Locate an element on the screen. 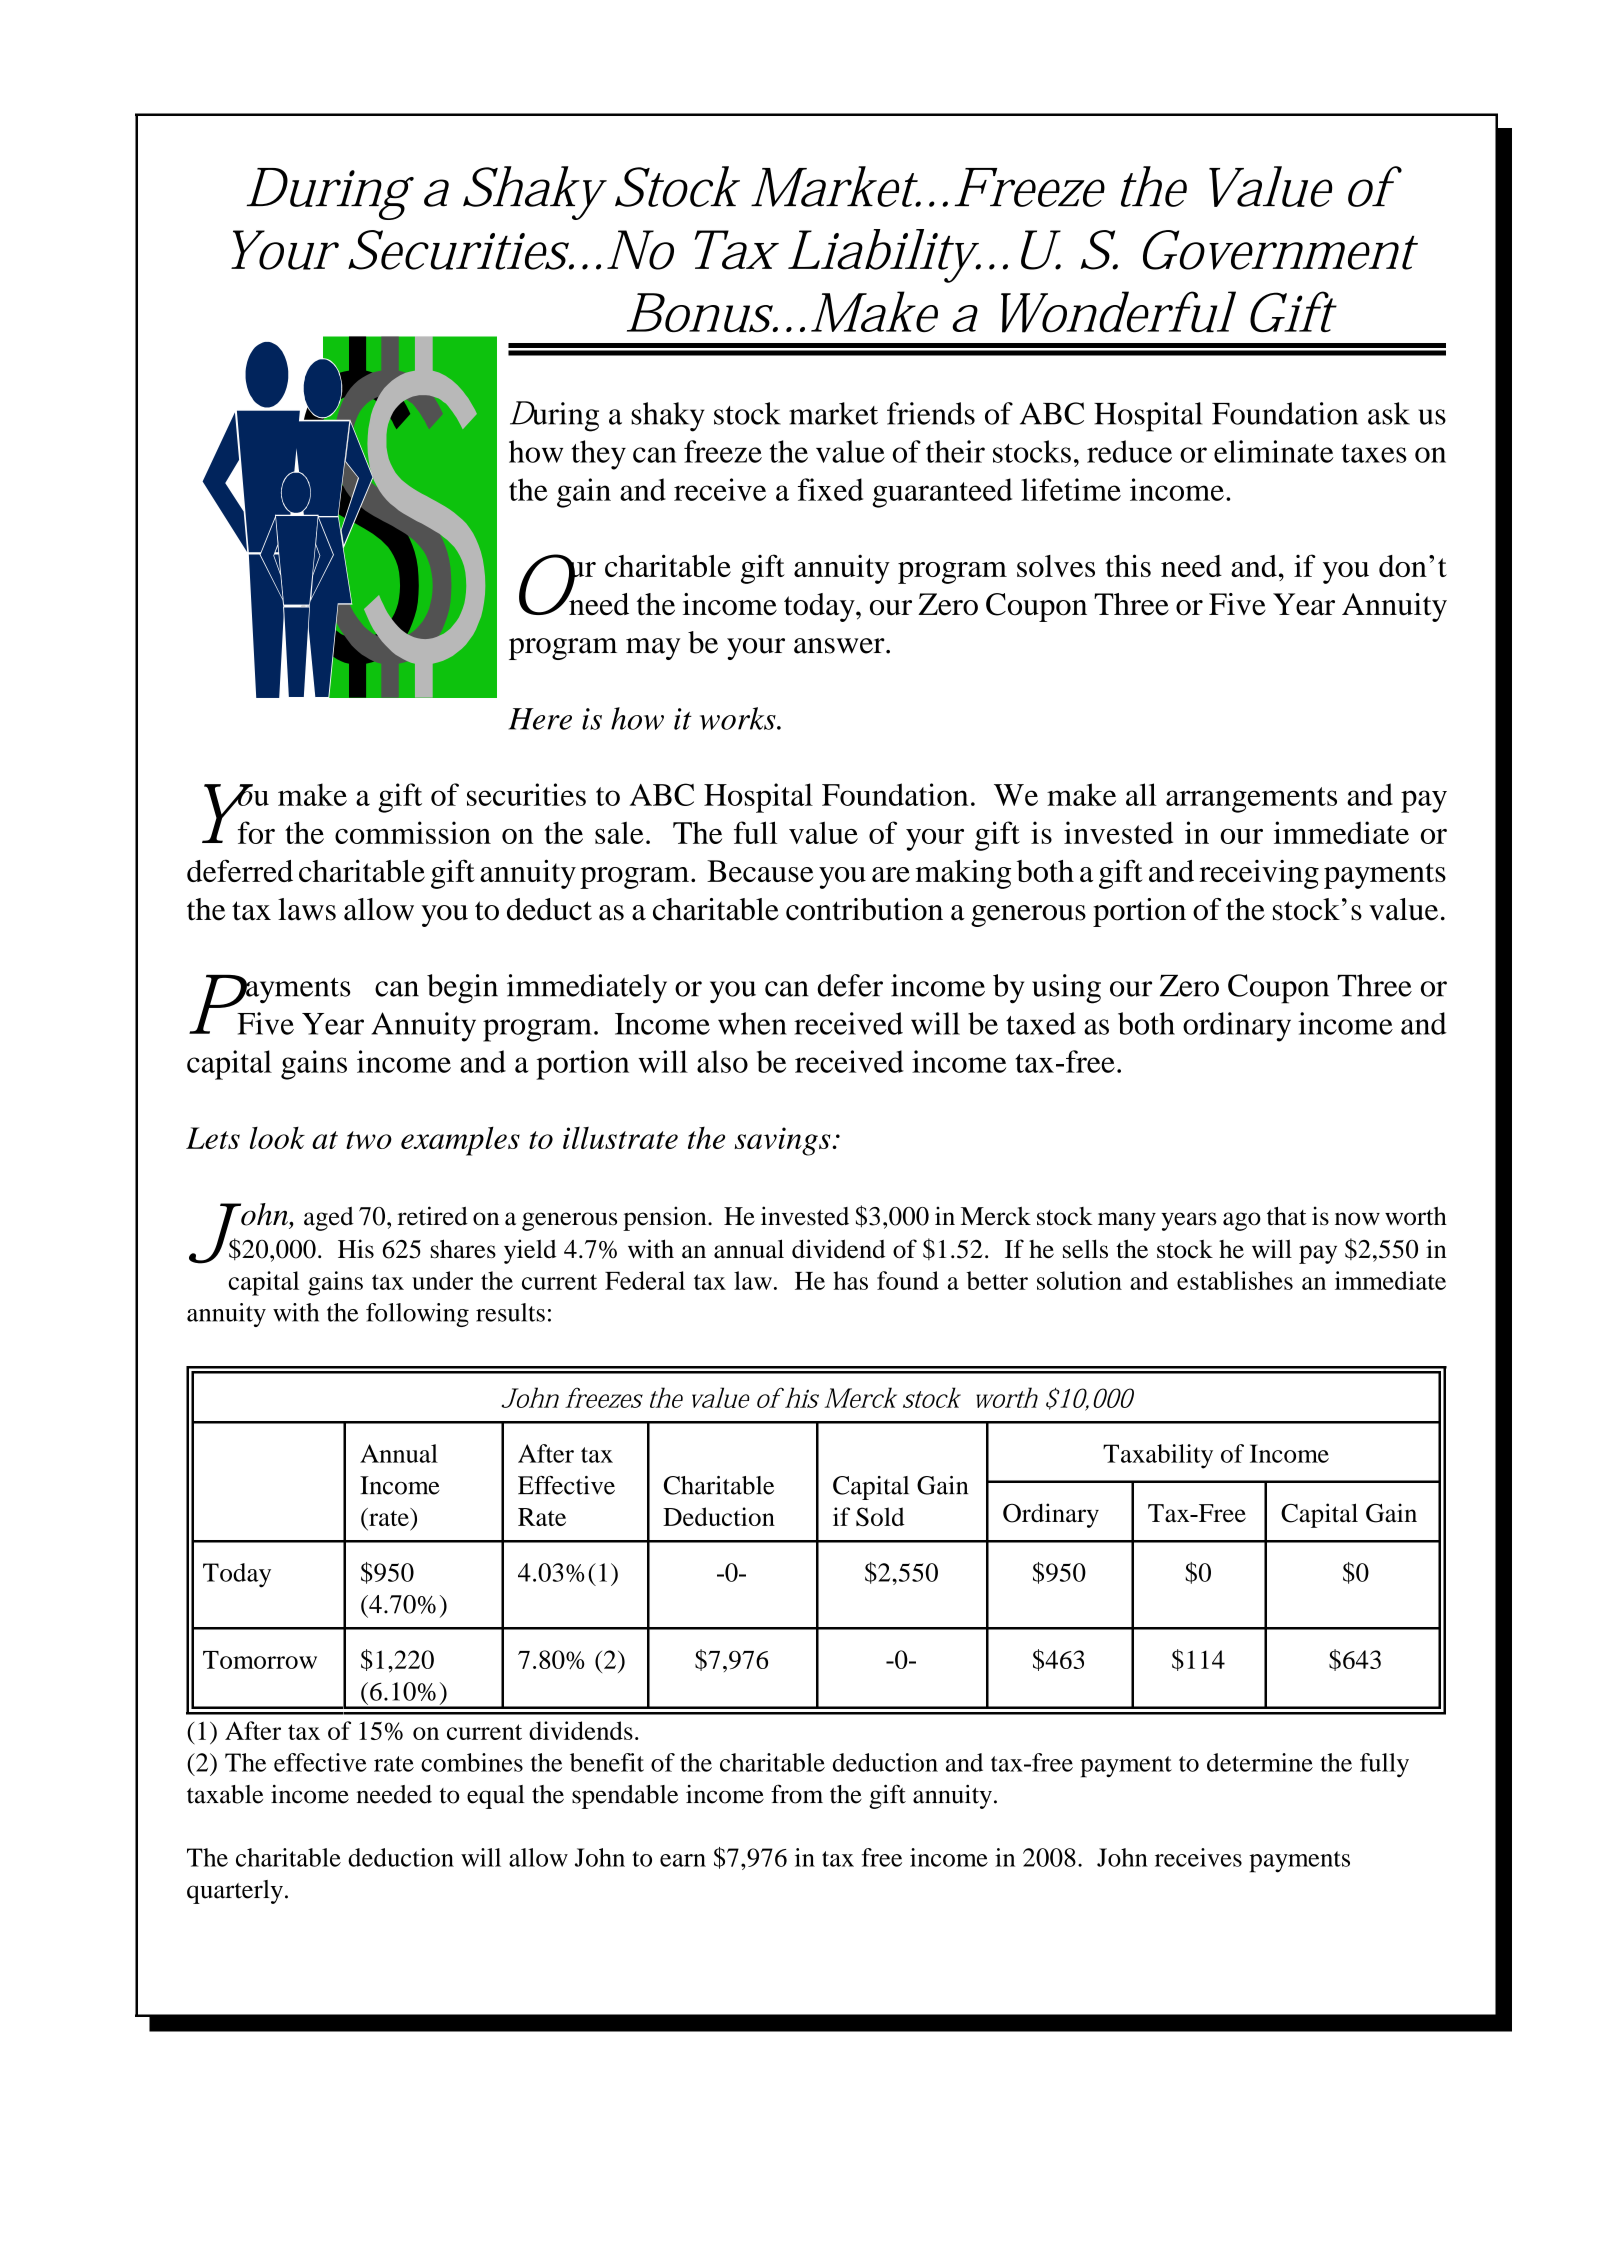 The image size is (1603, 2267). from is located at coordinates (797, 1794).
